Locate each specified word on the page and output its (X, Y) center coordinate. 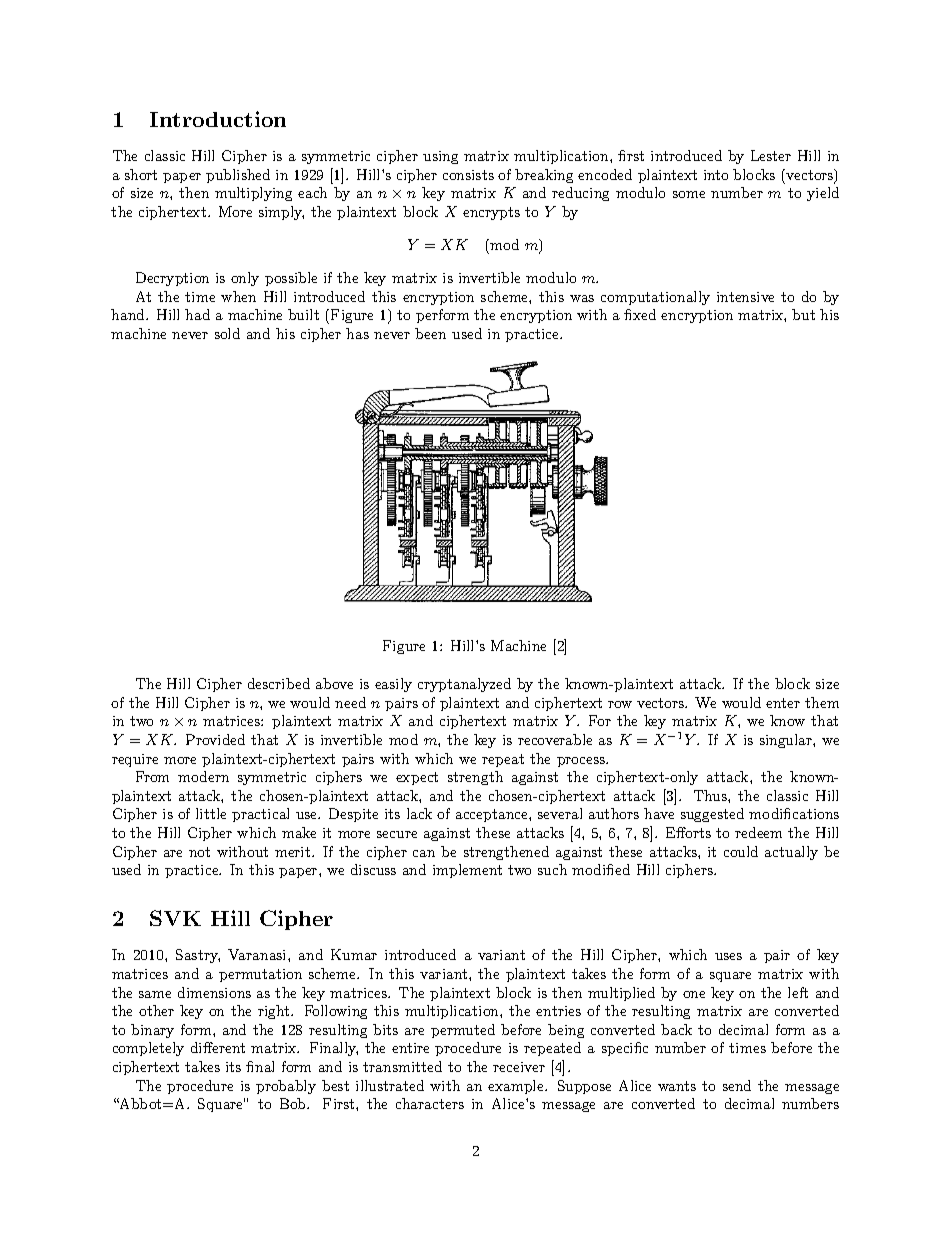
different (218, 1047)
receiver (519, 1067)
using (440, 157)
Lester (771, 155)
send (737, 1085)
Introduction (218, 119)
